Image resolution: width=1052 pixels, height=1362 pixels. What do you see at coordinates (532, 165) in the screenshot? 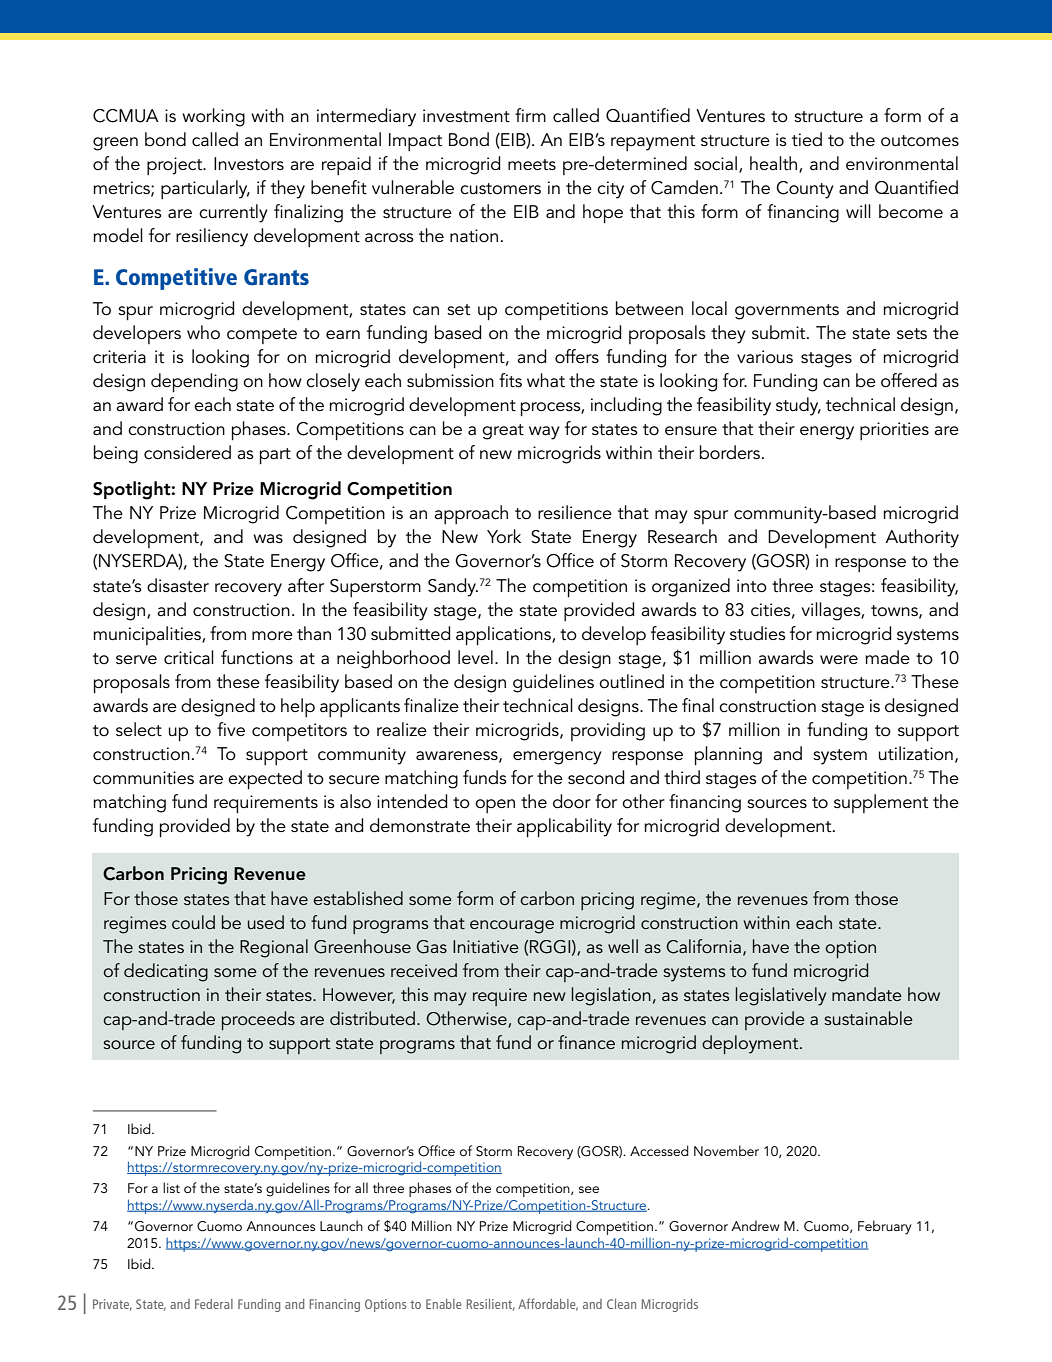
I see `meets` at bounding box center [532, 165].
